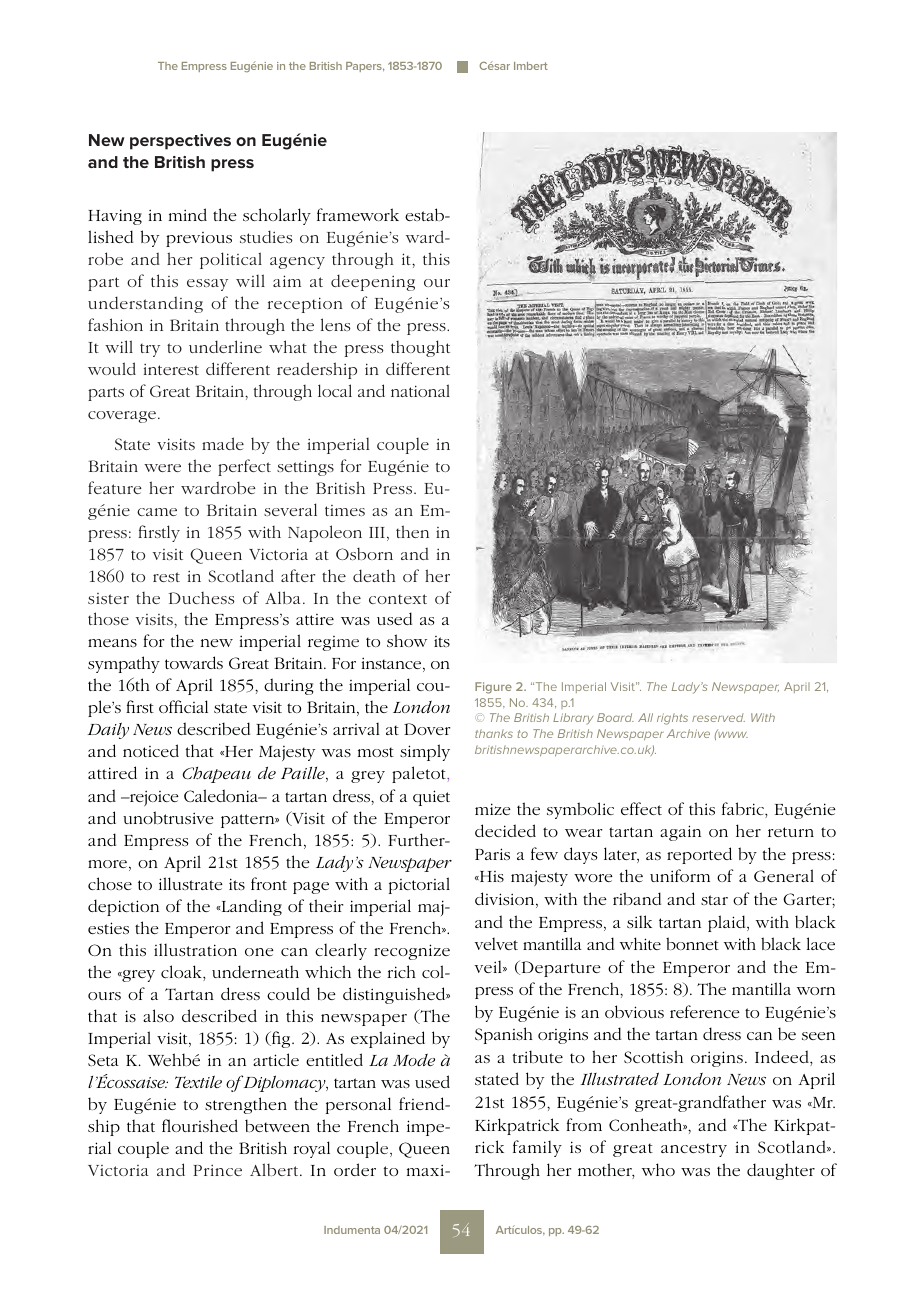  Describe the element at coordinates (222, 795) in the page. I see `Caledonia` at that location.
